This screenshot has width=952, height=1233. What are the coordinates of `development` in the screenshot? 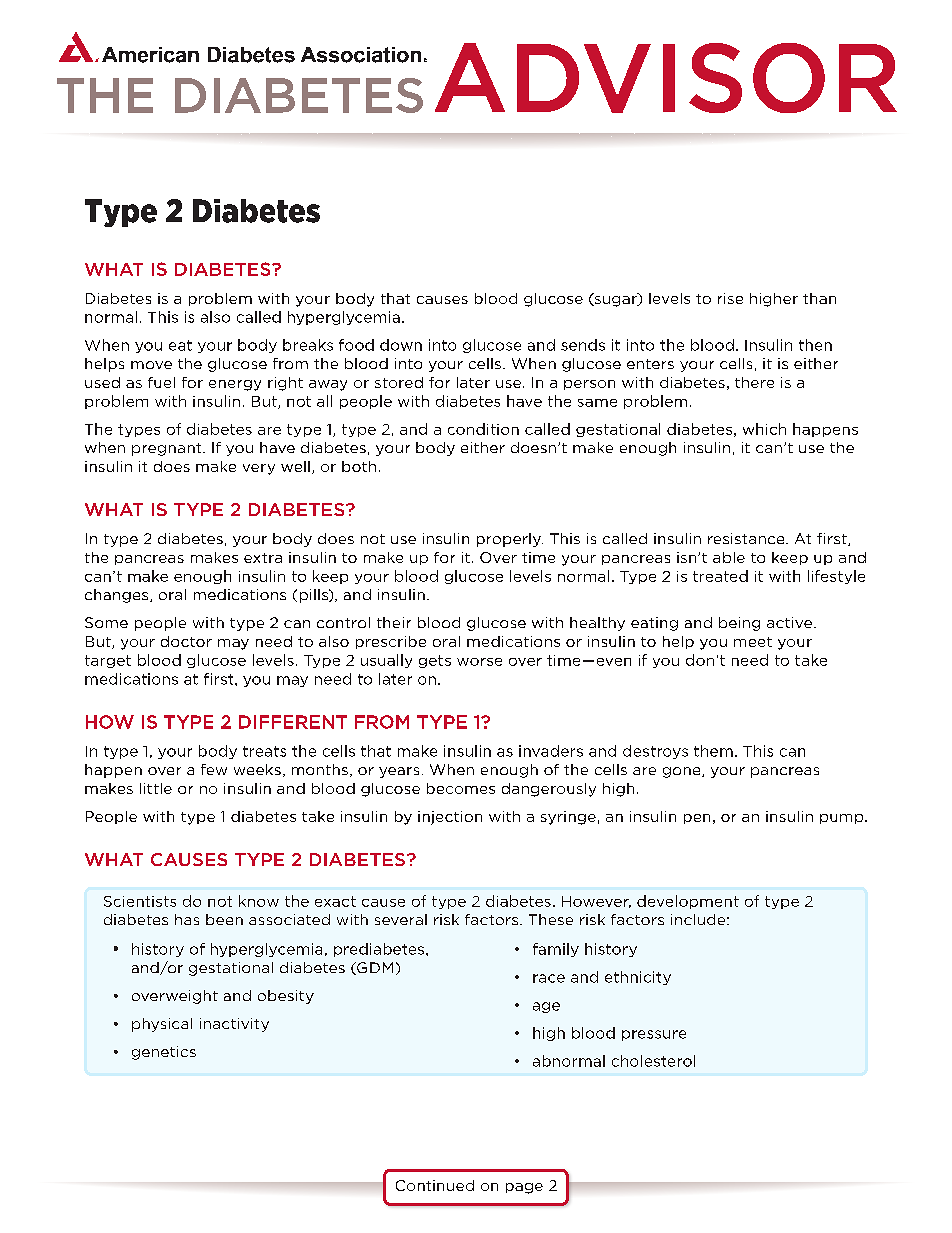 It's located at (688, 902).
